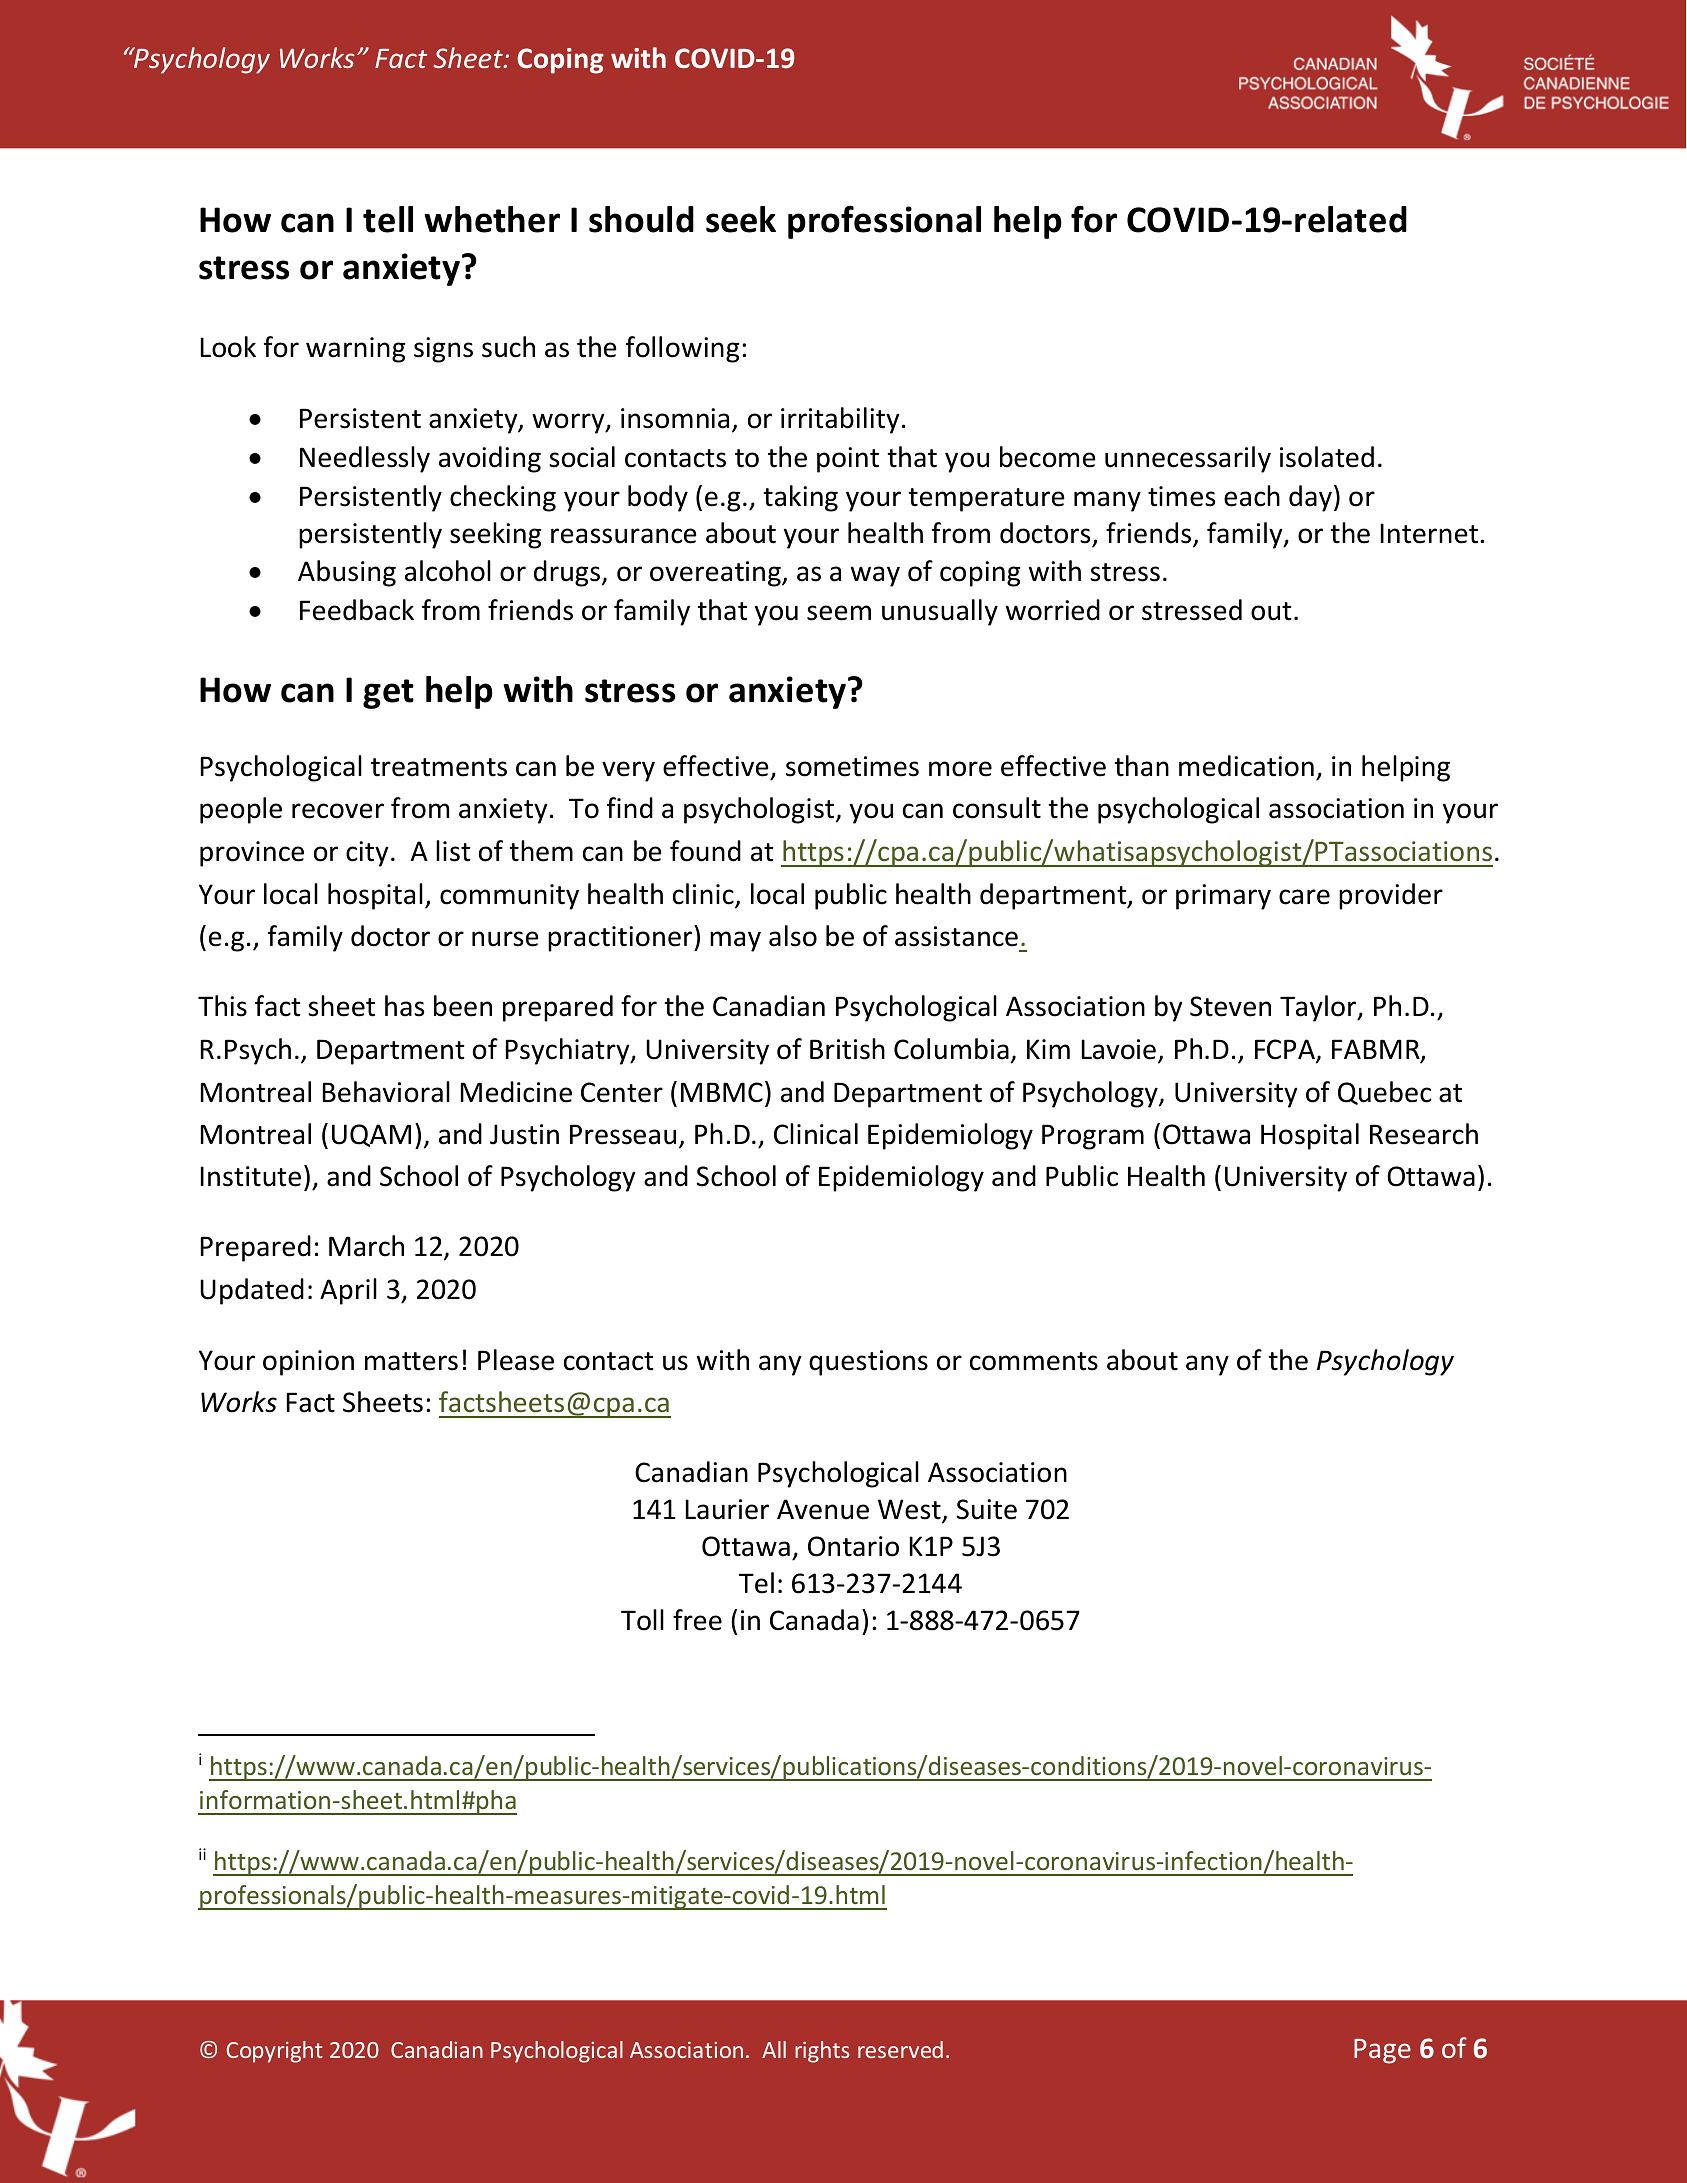 The width and height of the image is (1687, 2183). Describe the element at coordinates (697, 1620) in the image. I see `free` at that location.
